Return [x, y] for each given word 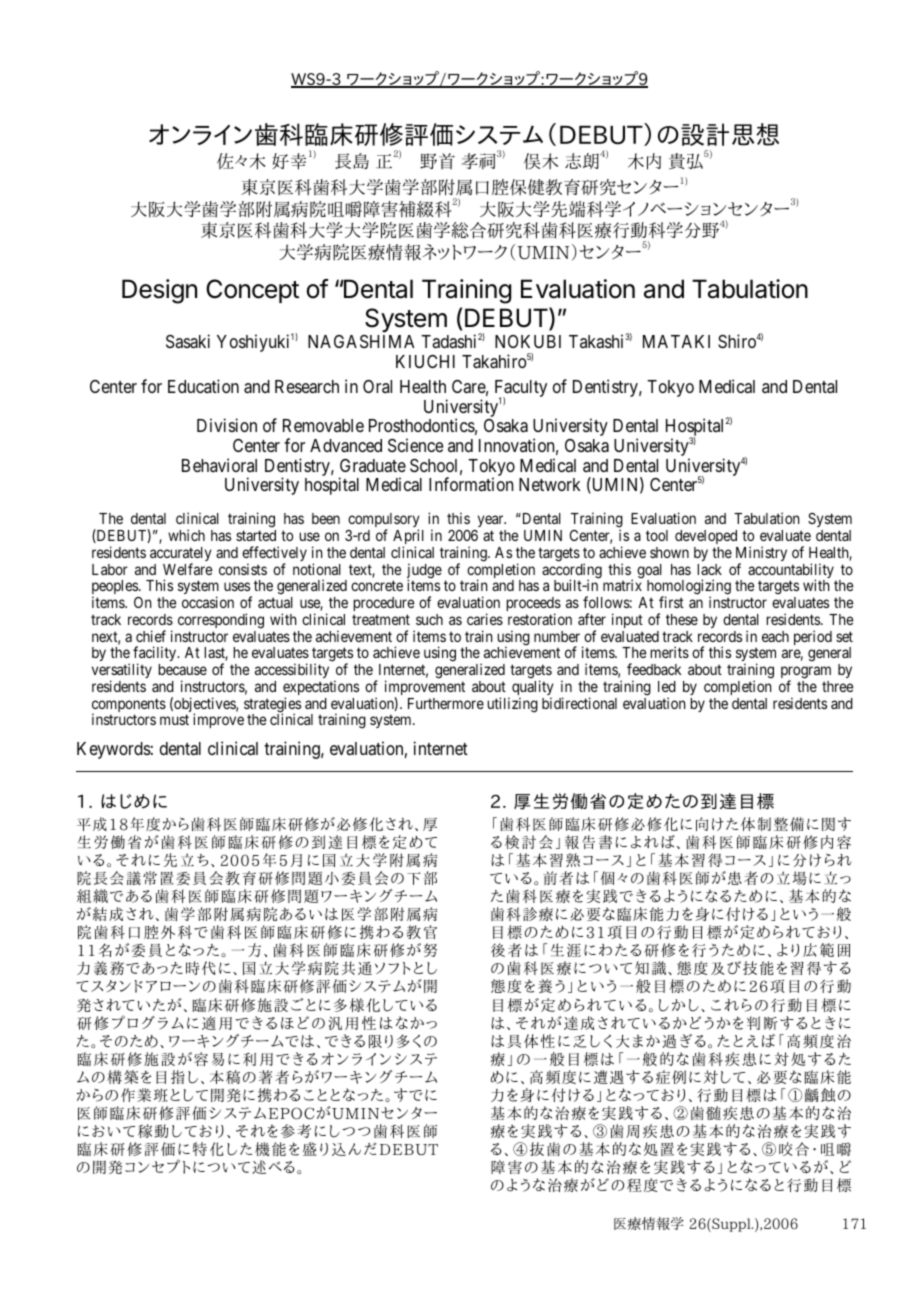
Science [415, 445]
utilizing [512, 705]
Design [159, 291]
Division [227, 425]
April [408, 538]
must [174, 720]
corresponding [221, 621]
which [186, 535]
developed [706, 537]
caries [485, 619]
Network [549, 484]
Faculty [521, 390]
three [837, 686]
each [775, 636]
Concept [252, 291]
